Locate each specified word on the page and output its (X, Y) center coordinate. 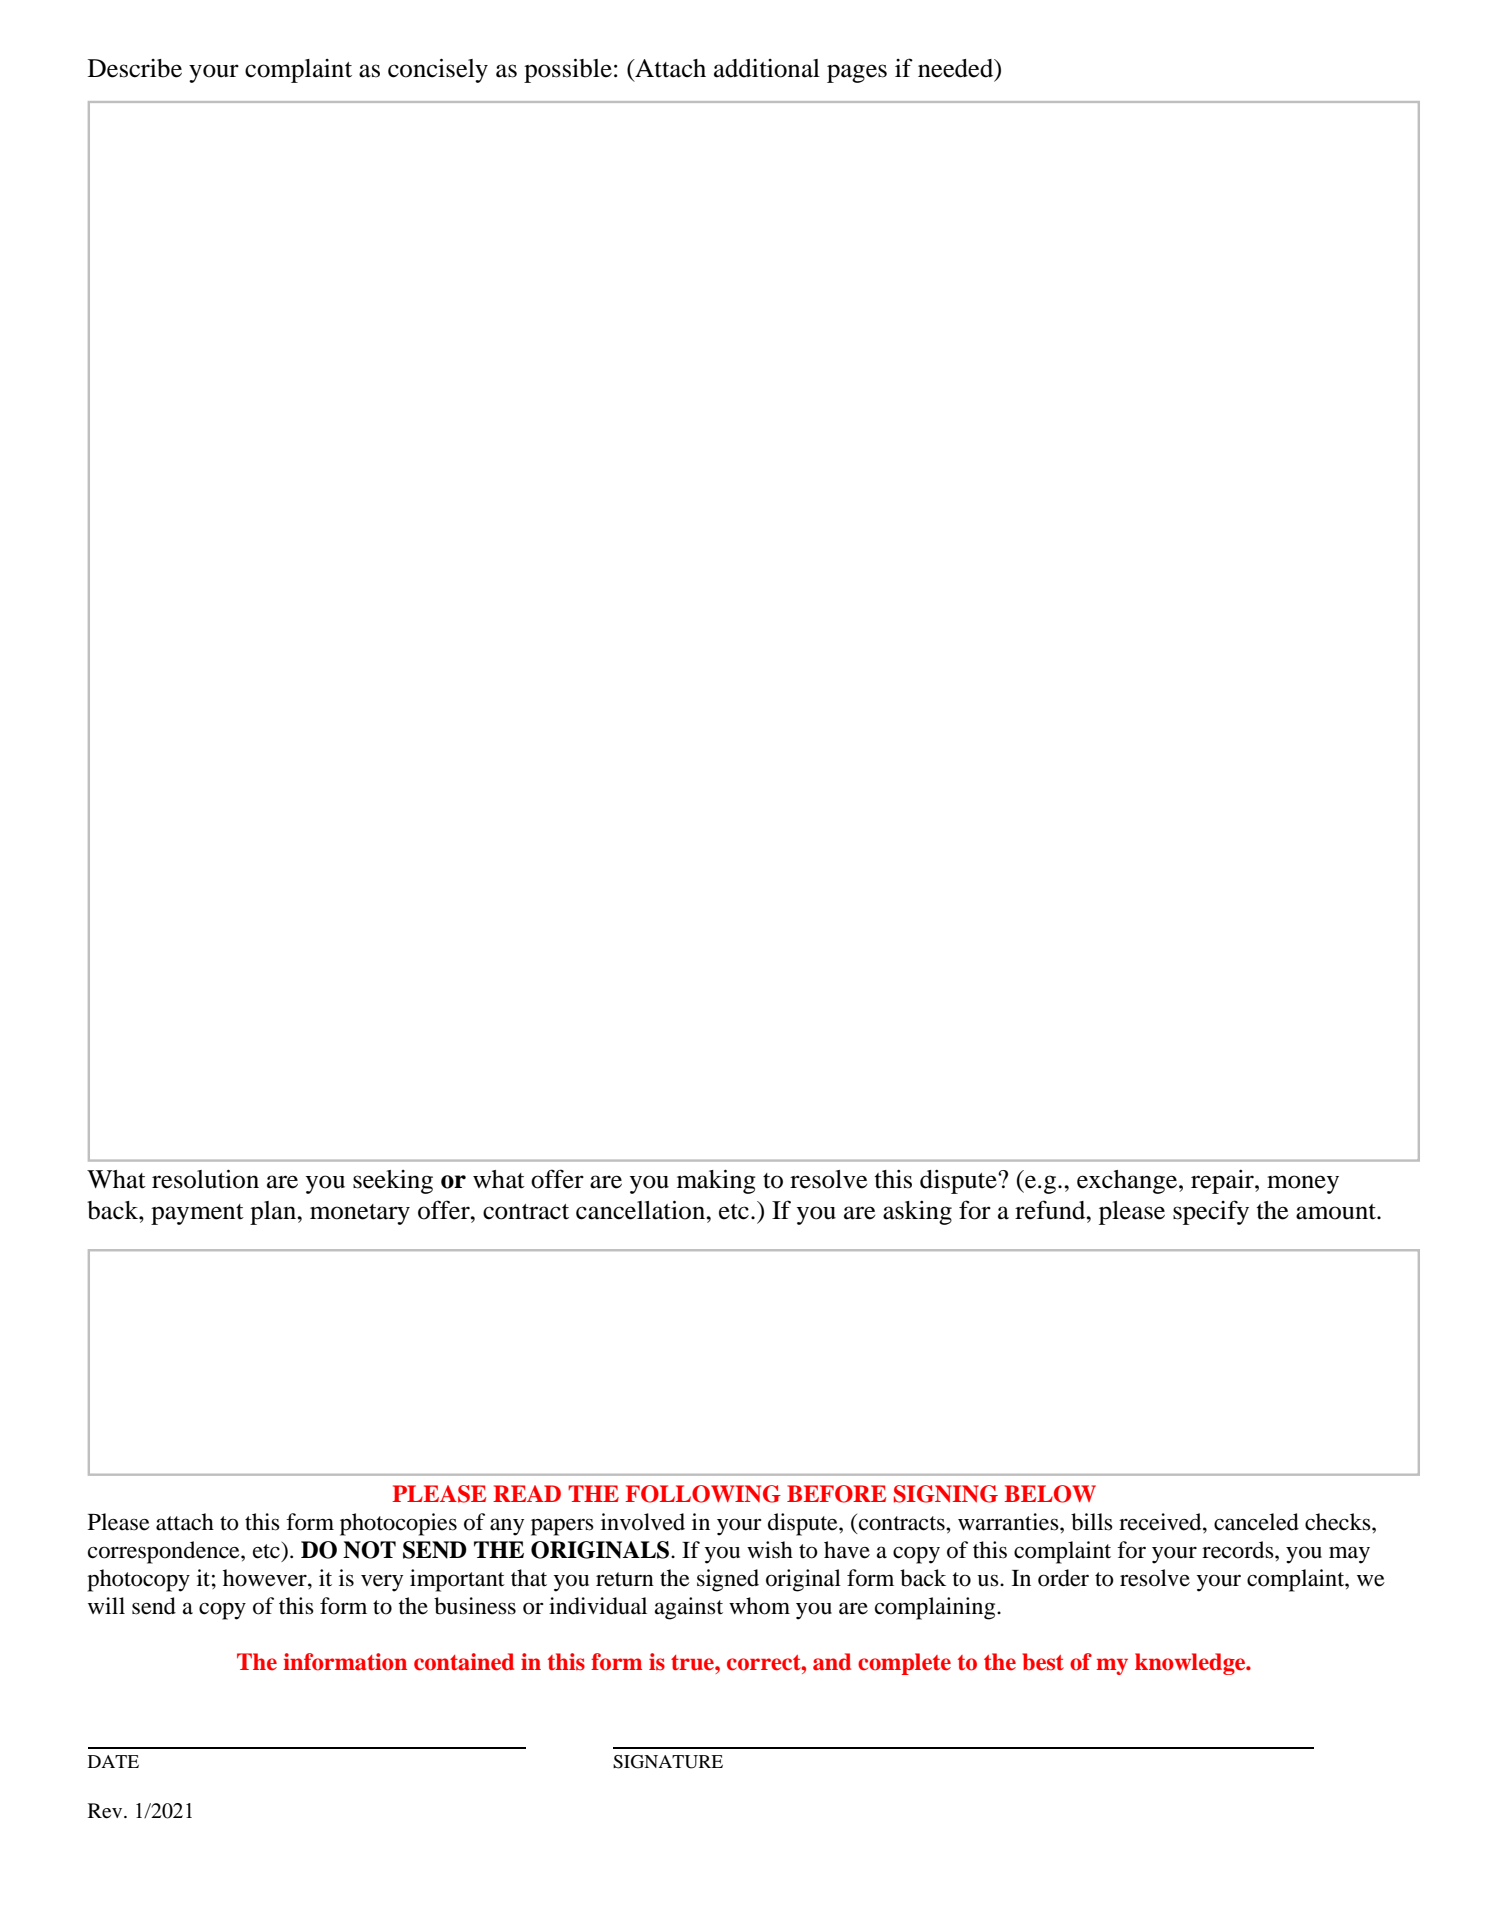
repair (1223, 1182)
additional (767, 68)
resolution (205, 1179)
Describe (135, 68)
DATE (113, 1761)
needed (957, 69)
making (716, 1182)
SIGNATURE (668, 1762)
